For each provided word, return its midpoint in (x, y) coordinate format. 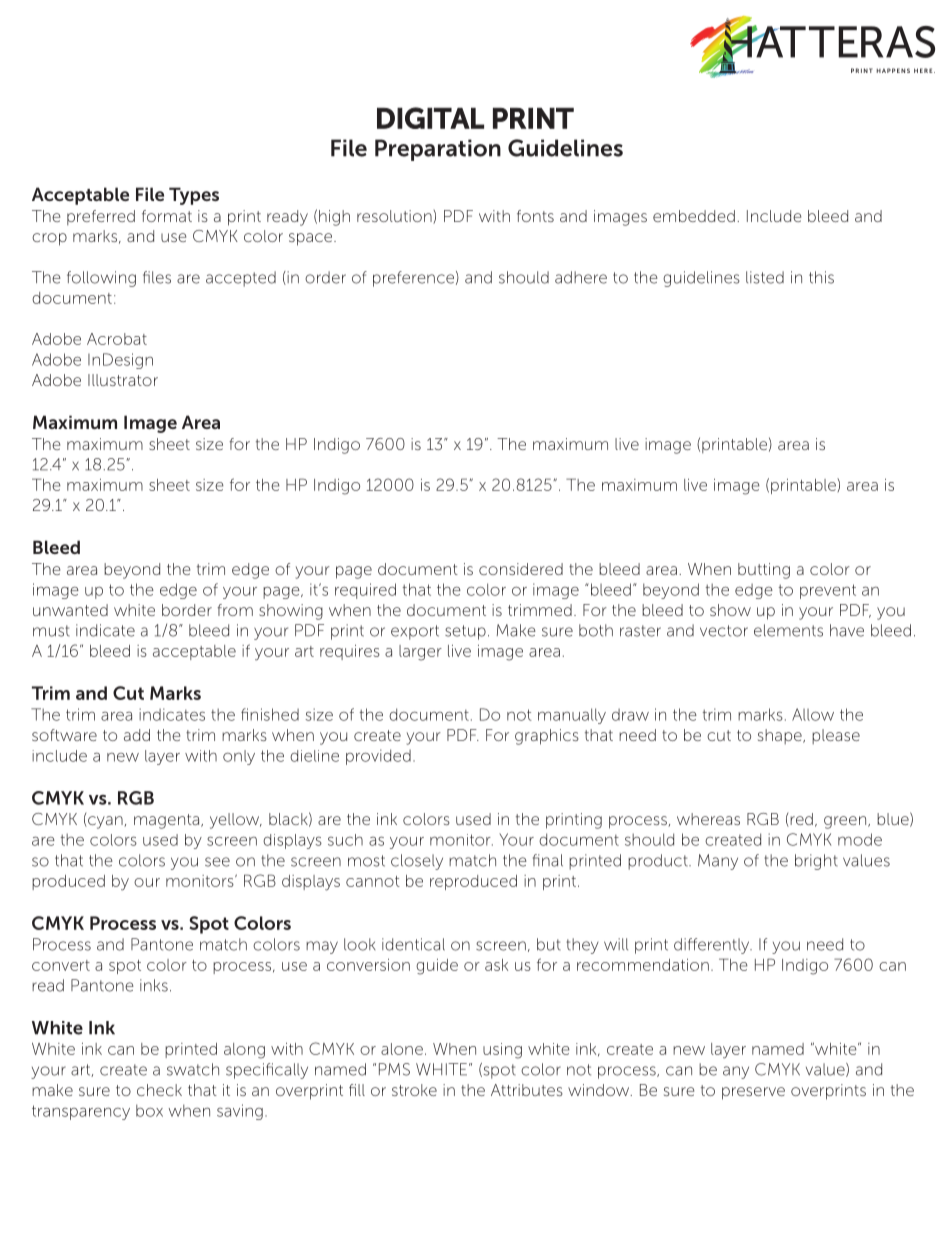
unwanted (70, 610)
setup (465, 632)
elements (788, 630)
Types (194, 196)
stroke (414, 1090)
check (159, 1090)
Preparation (438, 150)
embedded (694, 216)
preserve (753, 1093)
